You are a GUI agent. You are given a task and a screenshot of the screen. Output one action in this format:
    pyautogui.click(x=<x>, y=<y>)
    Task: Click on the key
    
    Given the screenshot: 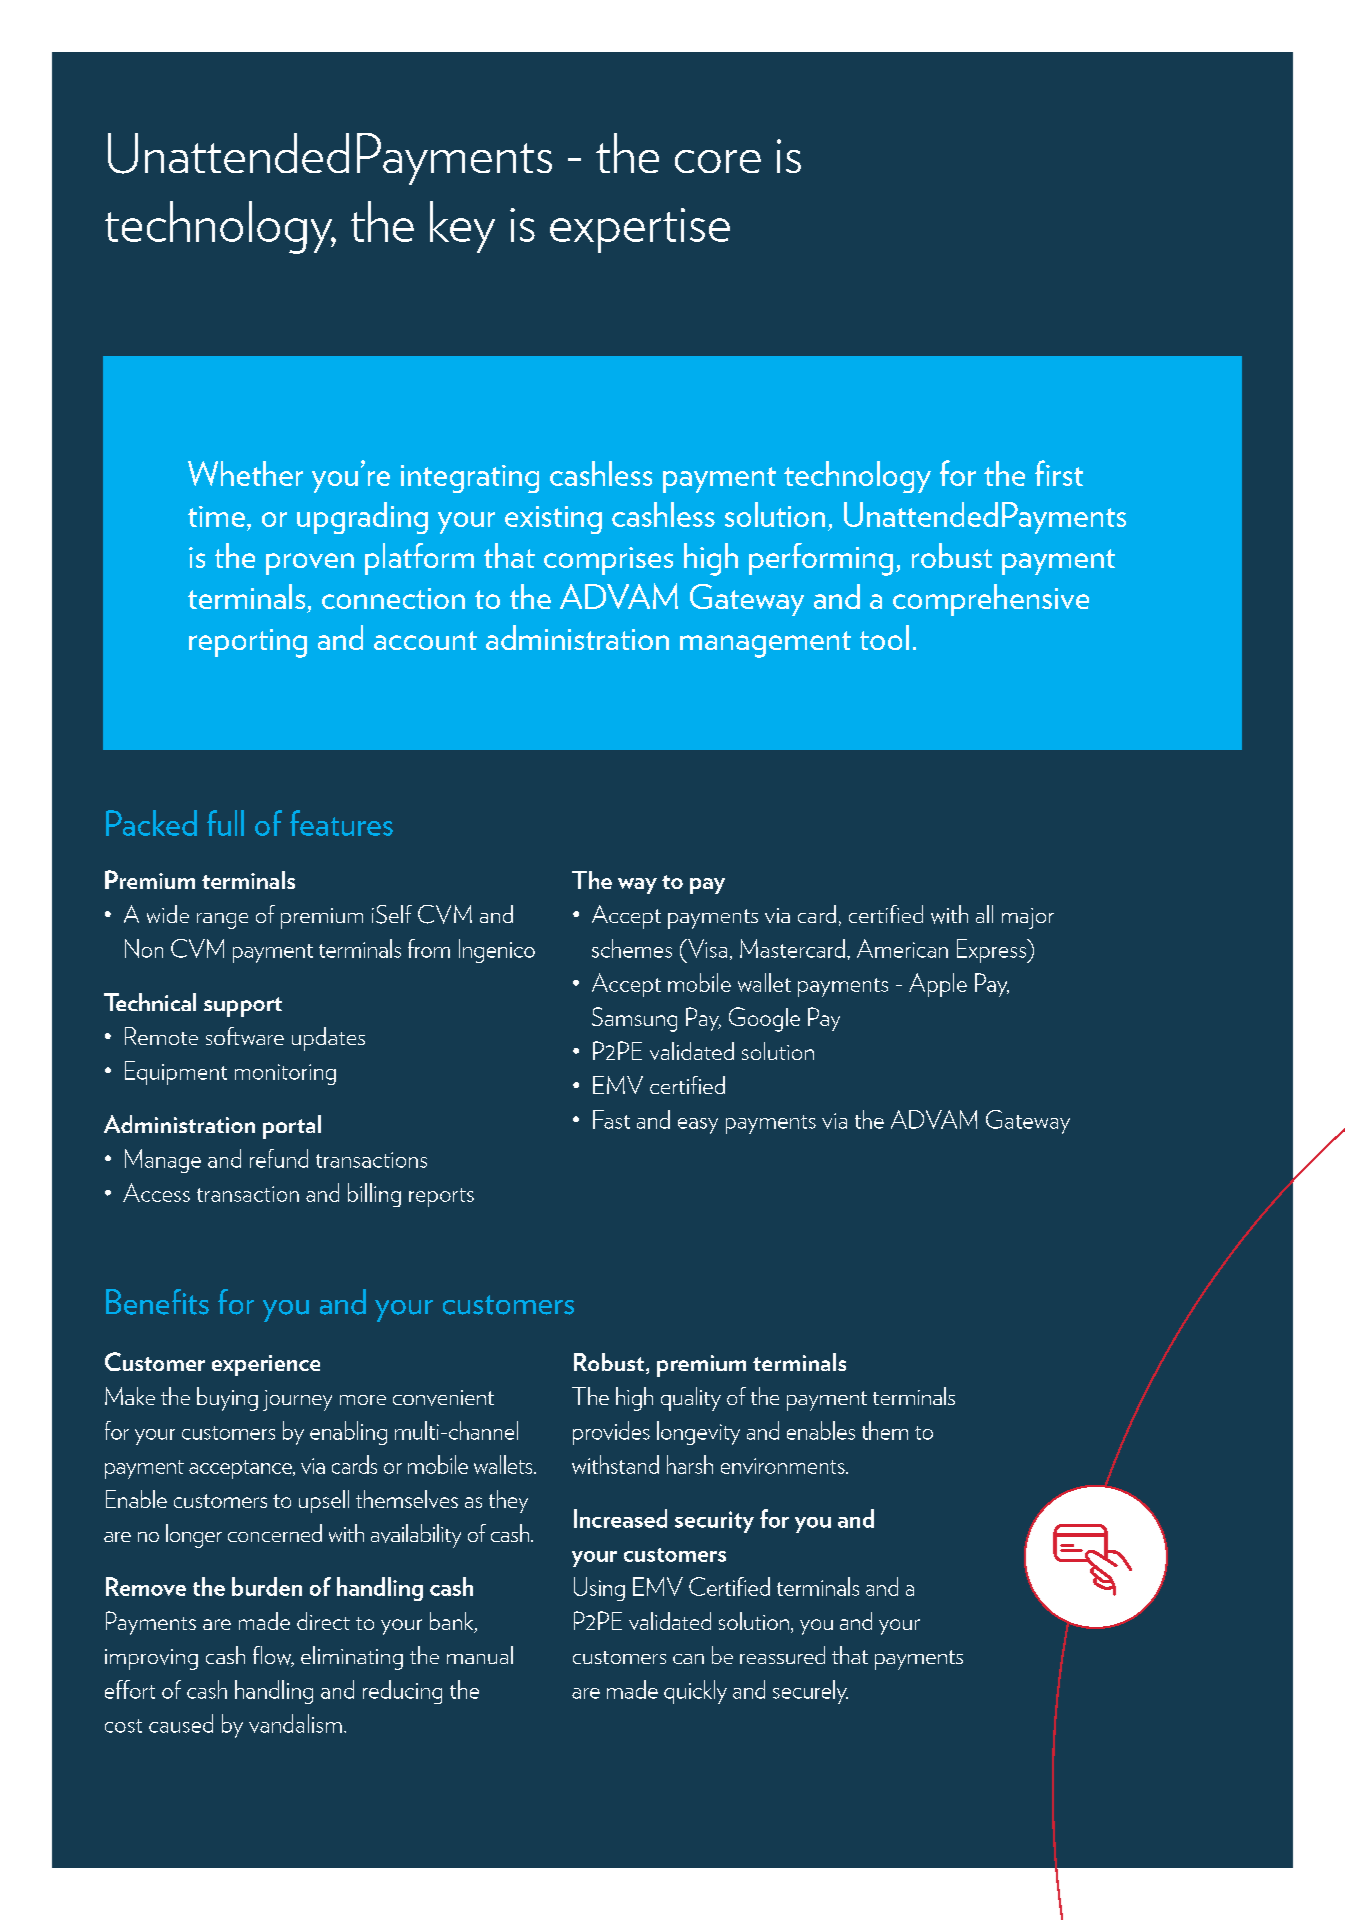 What is the action you would take?
    pyautogui.click(x=462, y=227)
